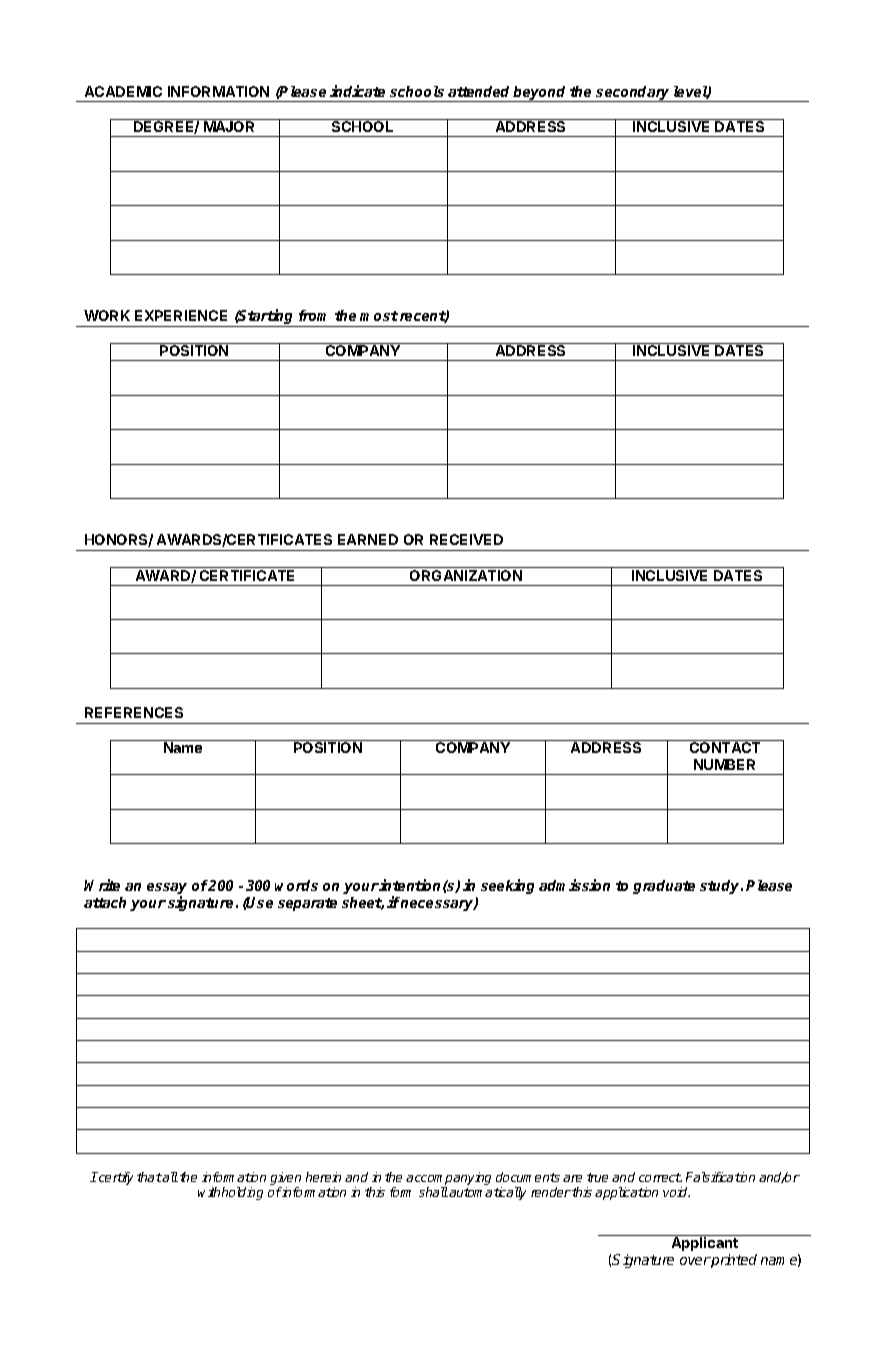  Describe the element at coordinates (181, 315) in the document. I see `EXPERIENCE` at that location.
